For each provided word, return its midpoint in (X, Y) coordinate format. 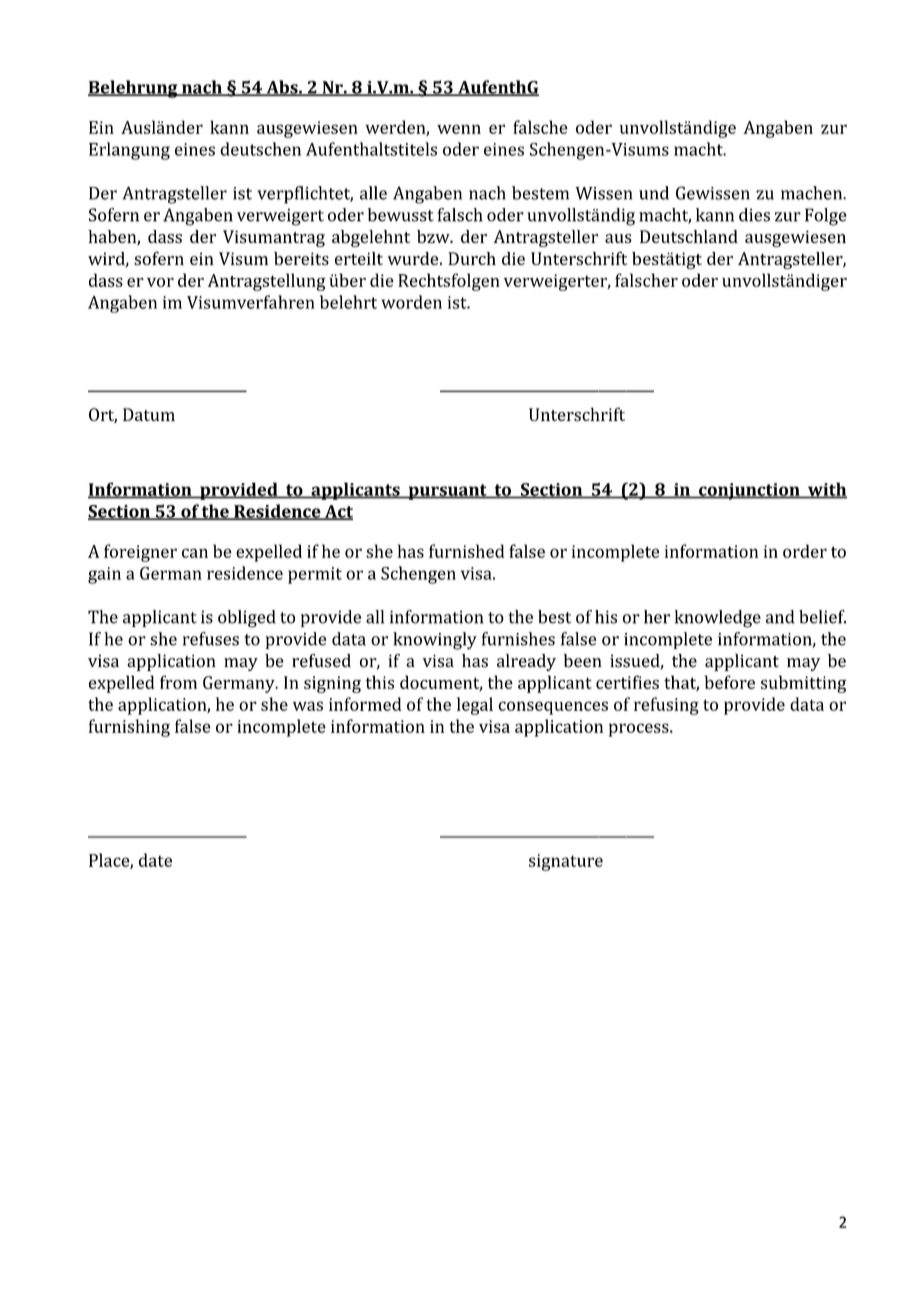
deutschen (260, 149)
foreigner (140, 553)
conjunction (749, 491)
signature (566, 862)
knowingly (435, 641)
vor (160, 282)
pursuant (447, 492)
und (654, 193)
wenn (459, 129)
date (155, 860)
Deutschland (689, 236)
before (729, 682)
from (178, 682)
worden (411, 302)
